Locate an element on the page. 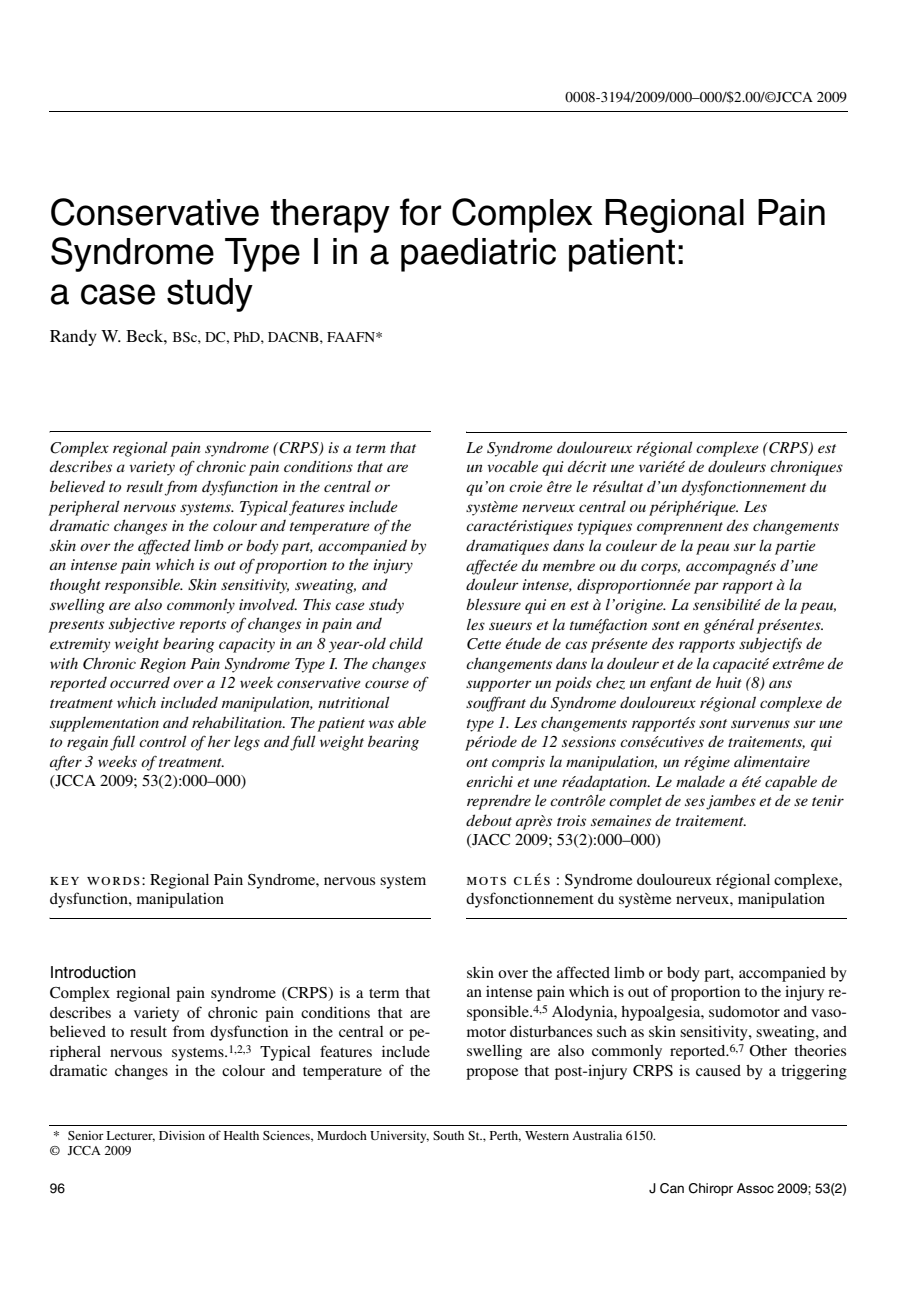 This document has width=924, height=1308. Lecturer is located at coordinates (131, 1136).
